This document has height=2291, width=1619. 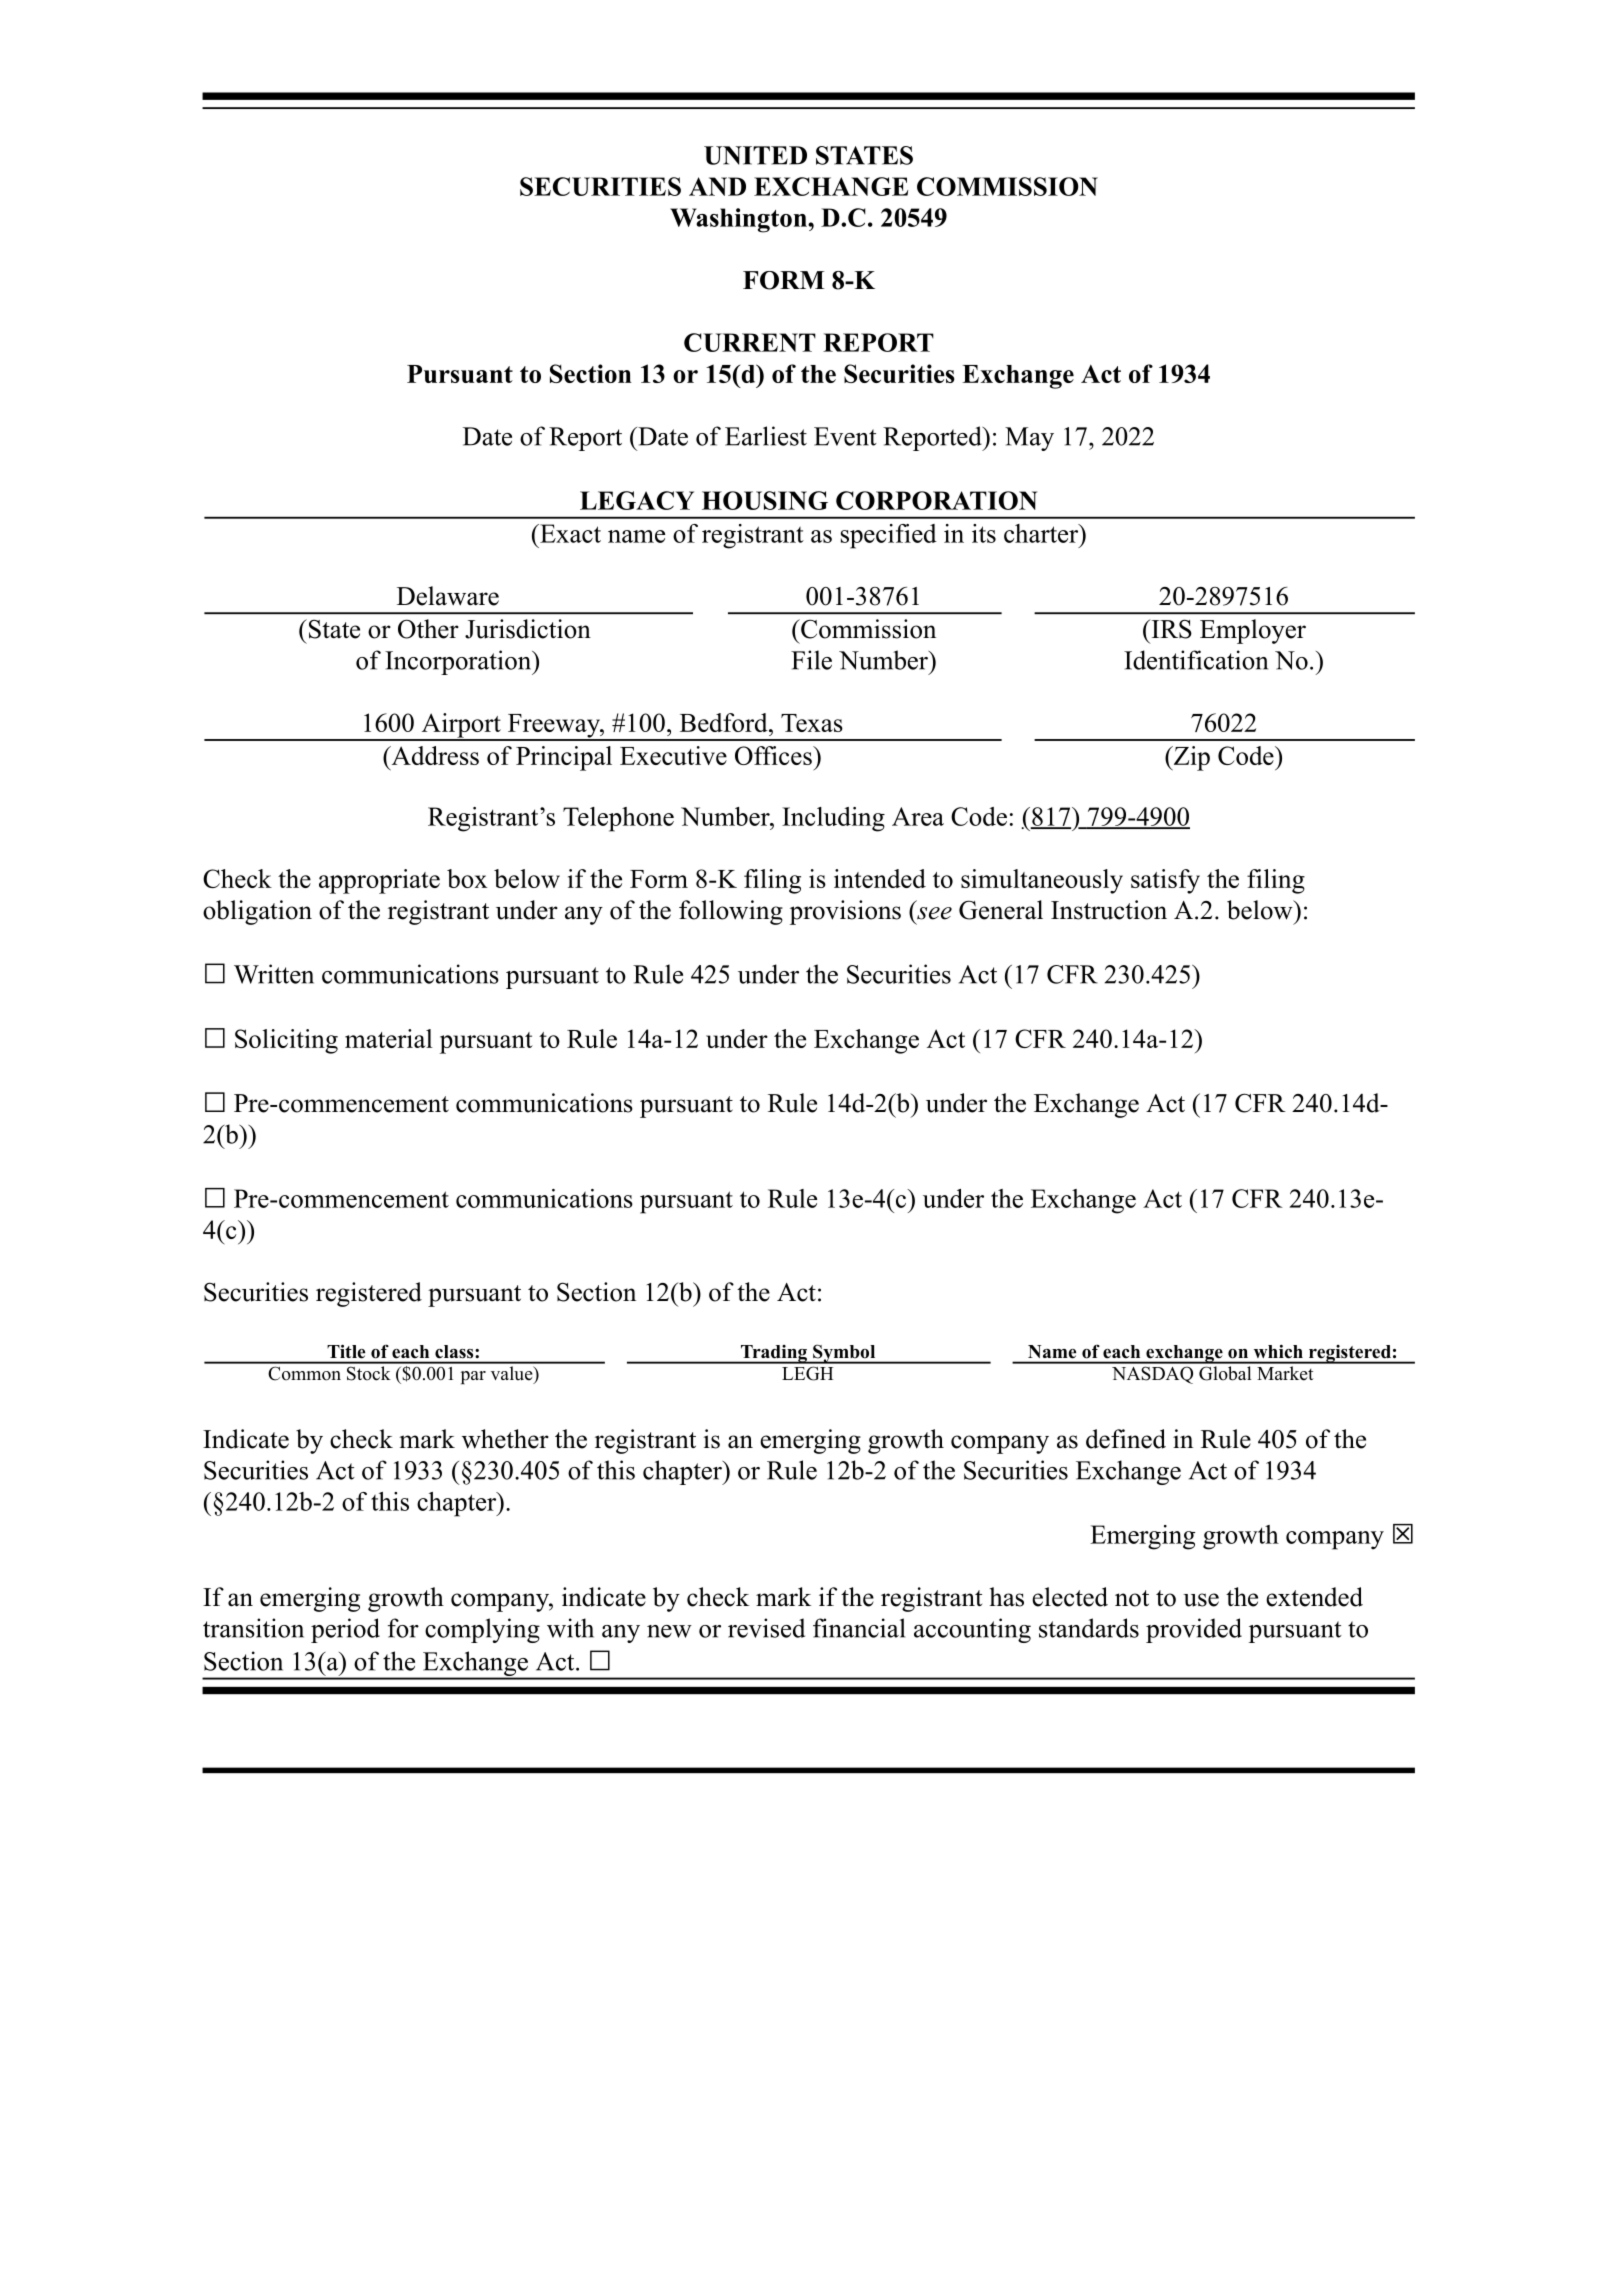 What do you see at coordinates (1165, 881) in the document?
I see `satisfy` at bounding box center [1165, 881].
